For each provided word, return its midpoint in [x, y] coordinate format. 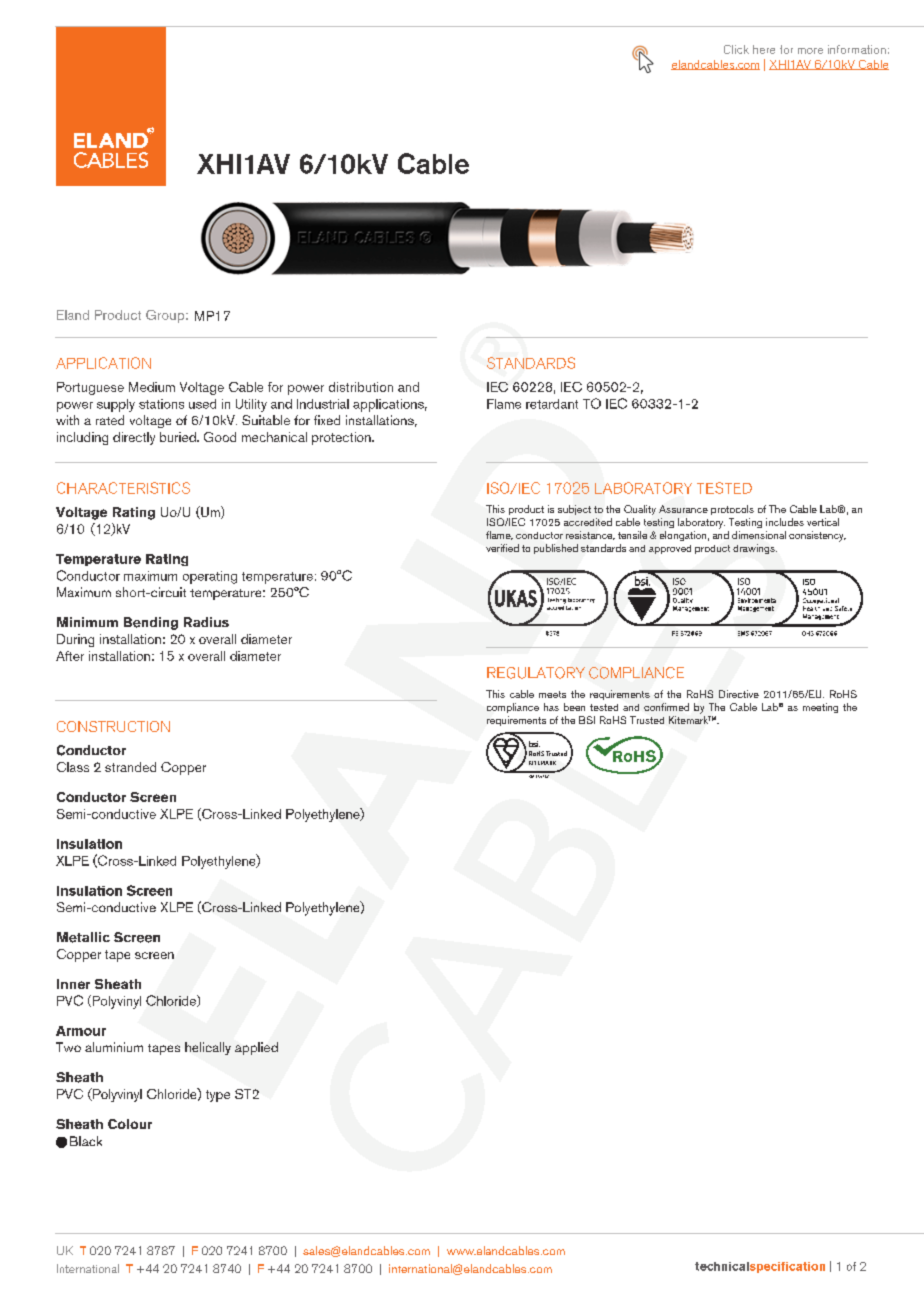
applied [256, 1048]
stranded [130, 767]
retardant [552, 404]
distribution [361, 387]
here [764, 49]
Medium [152, 387]
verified [502, 548]
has [551, 707]
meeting [820, 708]
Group [165, 316]
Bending [151, 623]
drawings [755, 549]
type [218, 1096]
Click [736, 49]
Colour [130, 1124]
